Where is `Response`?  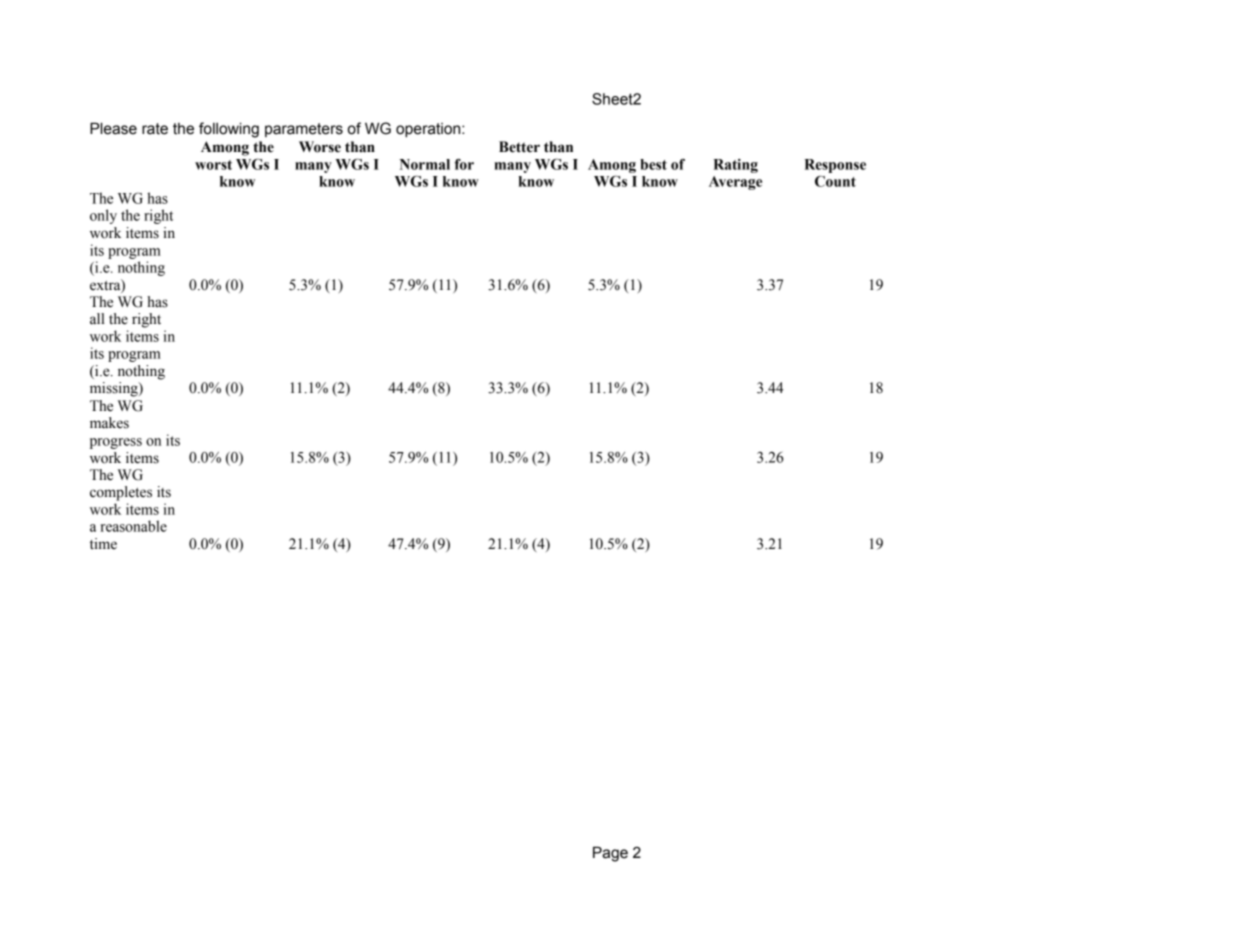
Response is located at coordinates (835, 166).
